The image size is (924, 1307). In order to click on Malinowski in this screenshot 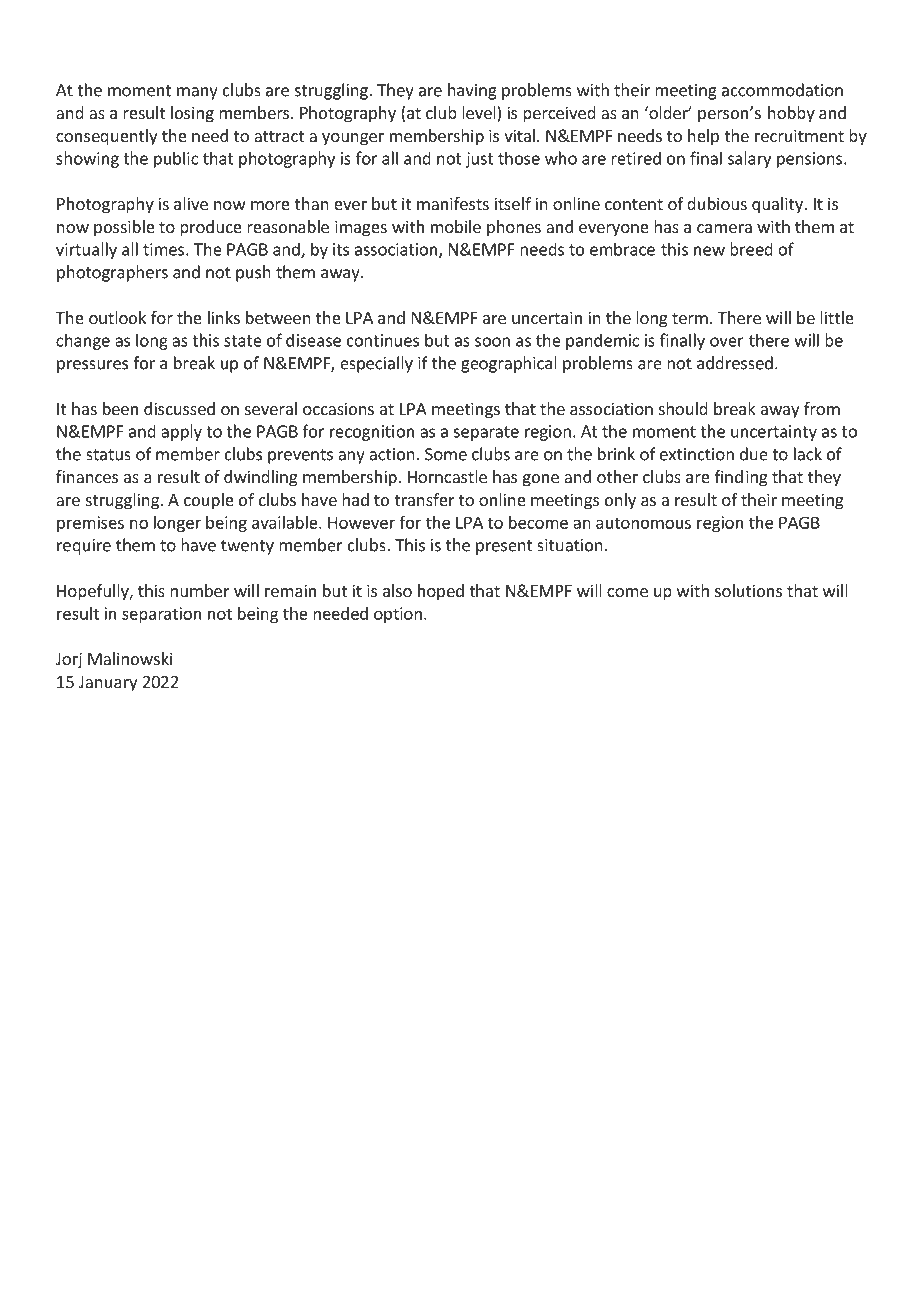, I will do `click(130, 658)`.
